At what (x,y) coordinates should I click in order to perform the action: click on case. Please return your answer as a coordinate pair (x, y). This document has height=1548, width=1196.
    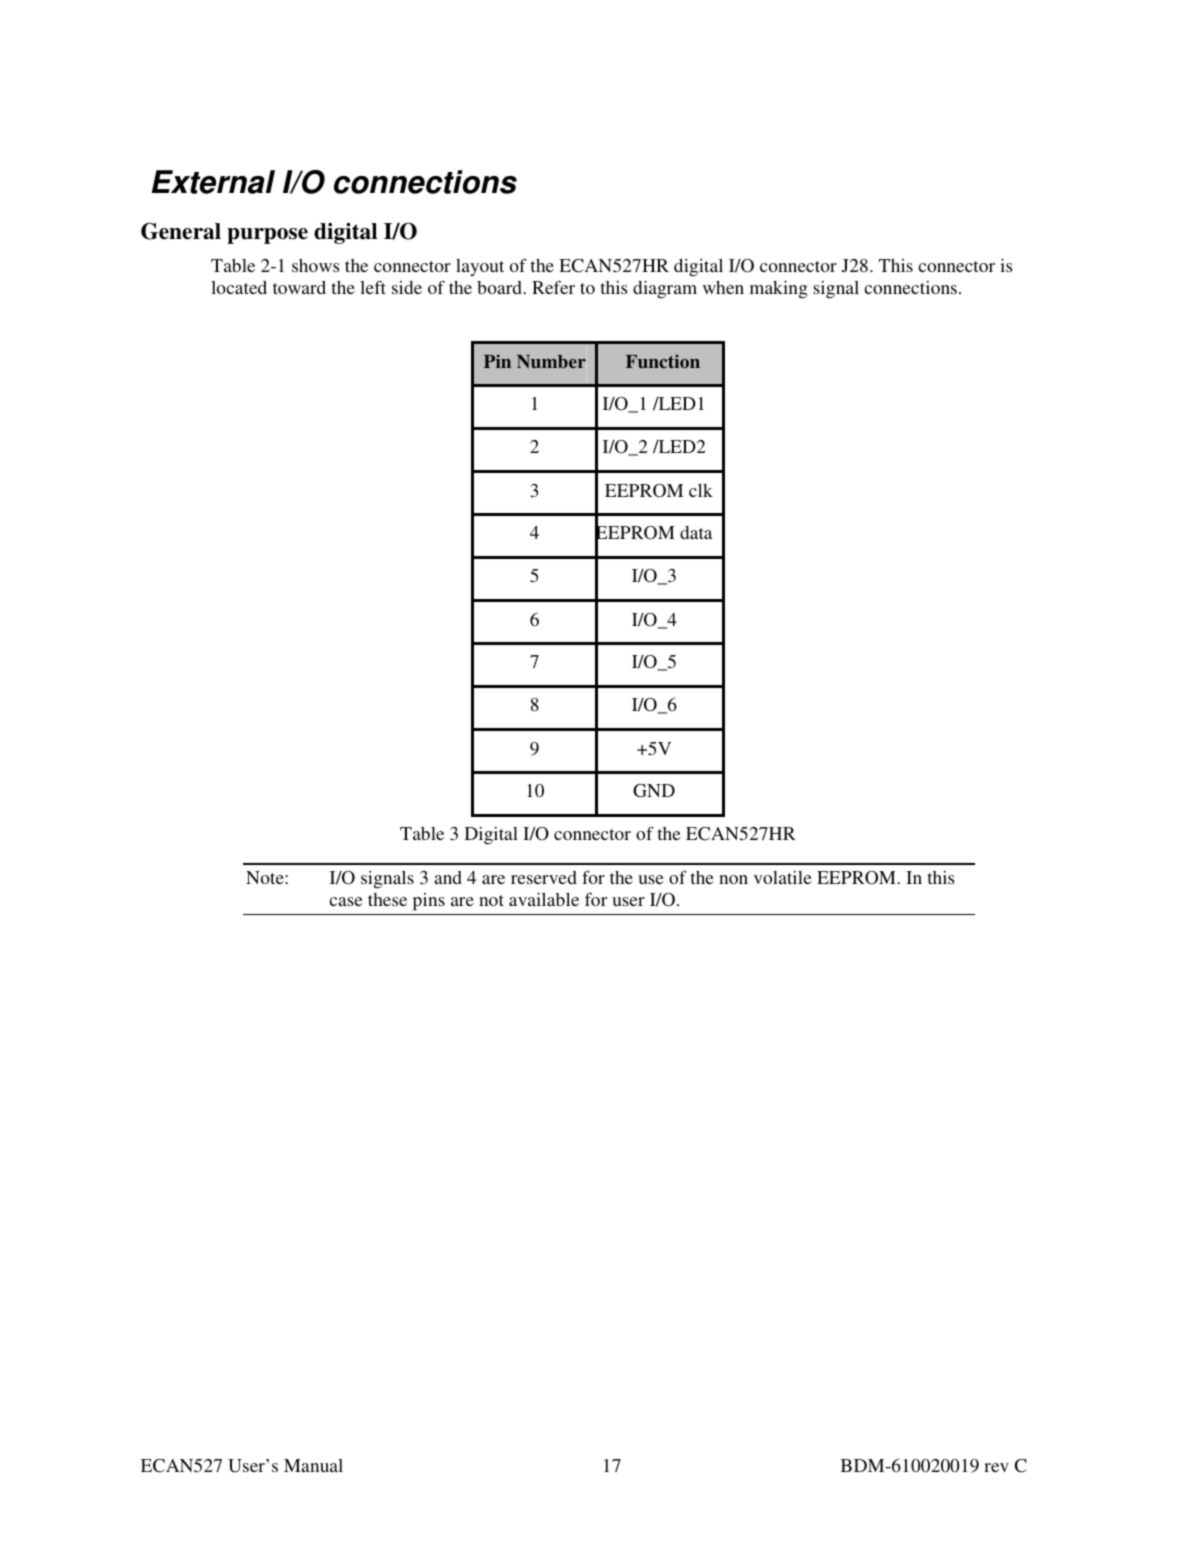
    Looking at the image, I should click on (346, 901).
